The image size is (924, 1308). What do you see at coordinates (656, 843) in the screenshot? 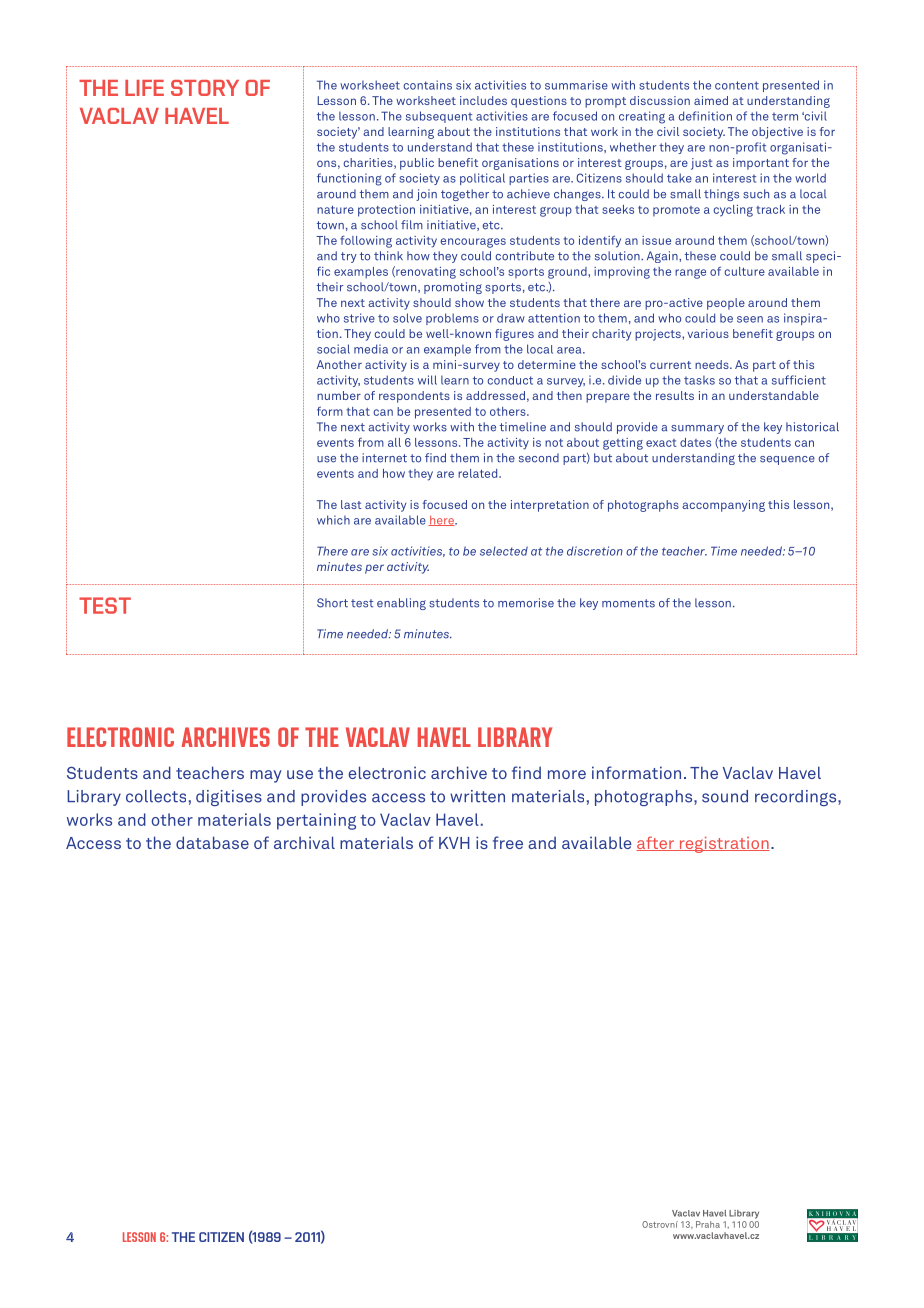
I see `after` at bounding box center [656, 843].
